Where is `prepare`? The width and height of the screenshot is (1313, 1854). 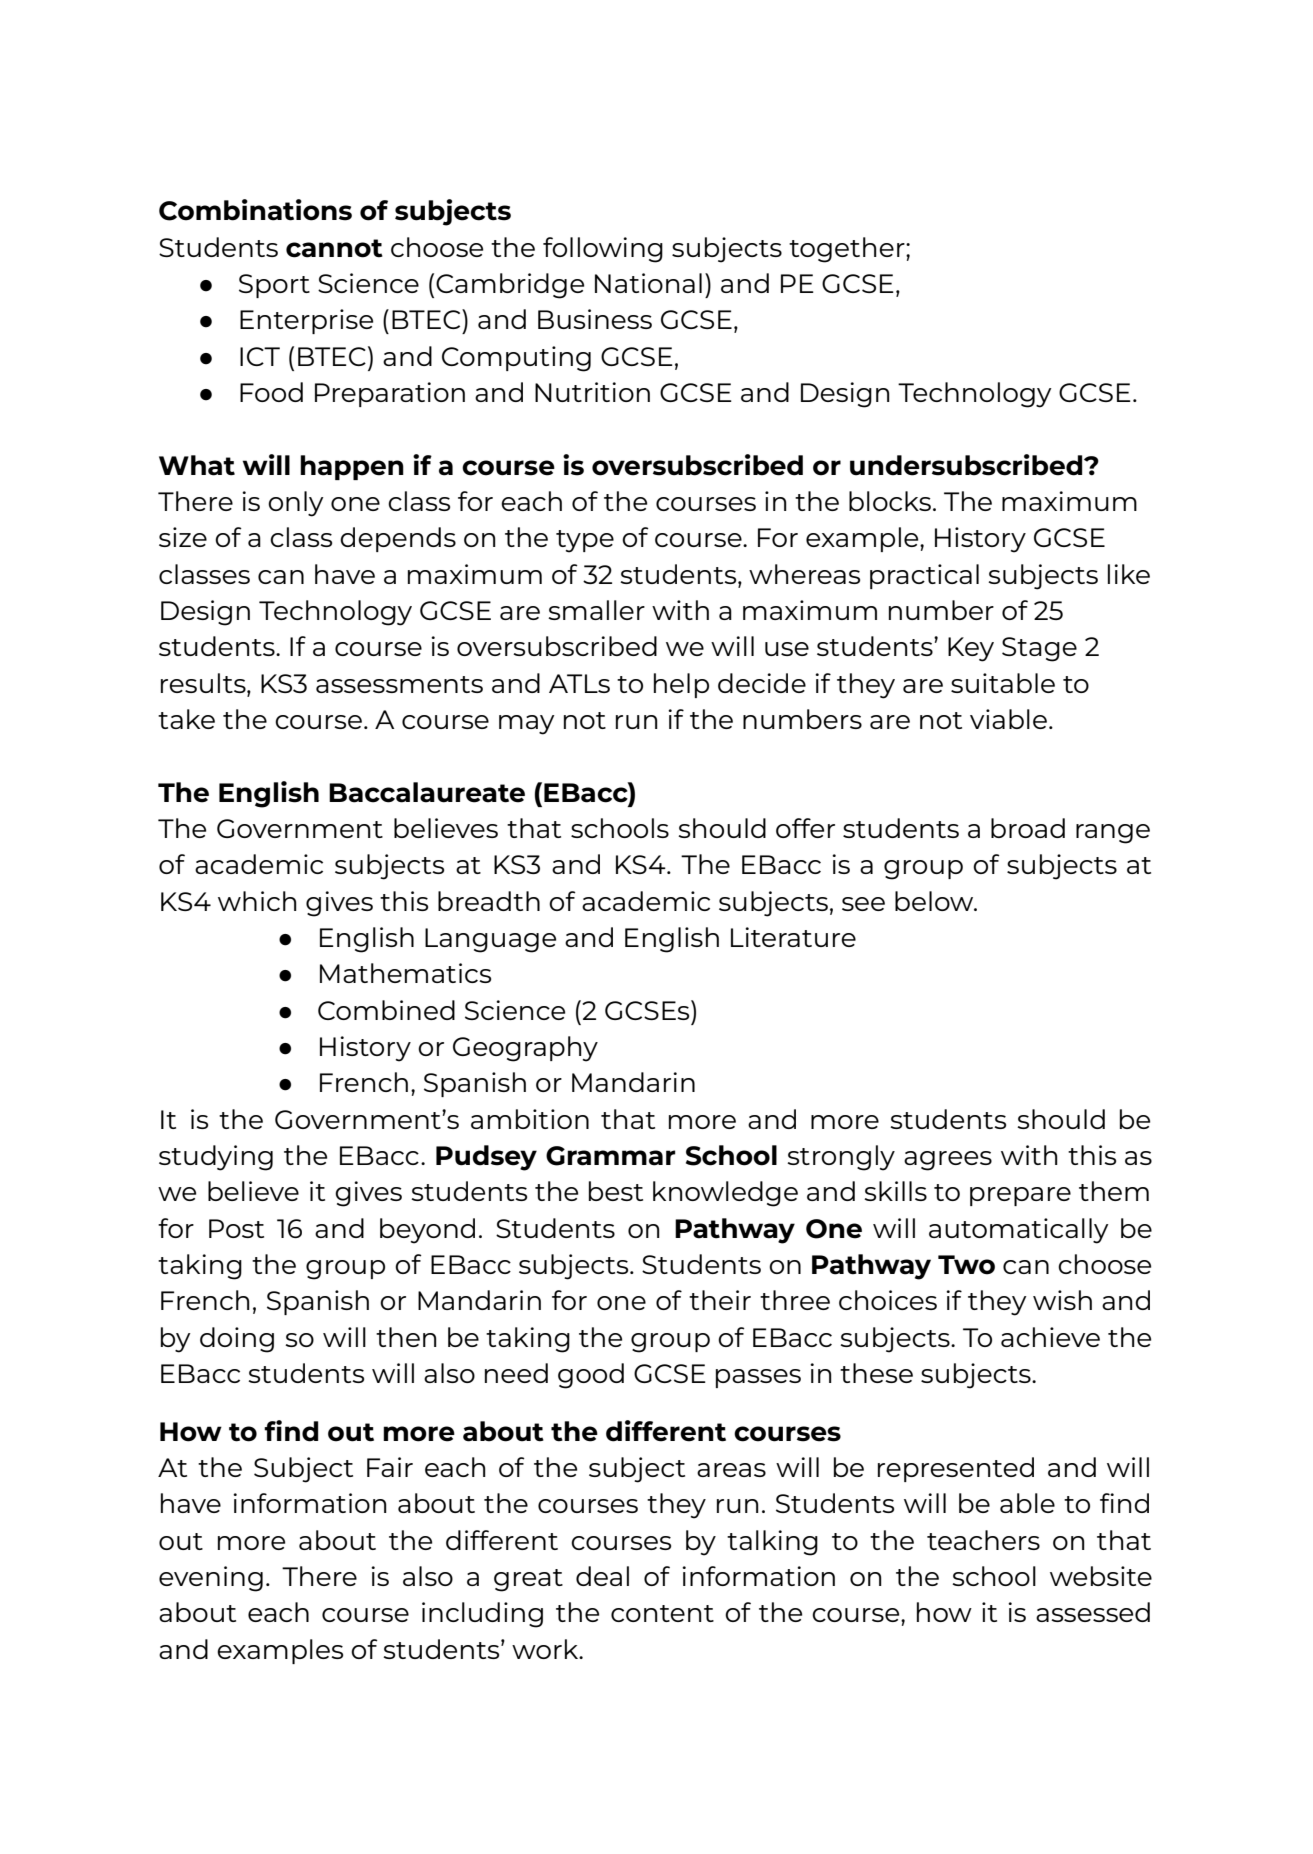
prepare is located at coordinates (1020, 1196).
